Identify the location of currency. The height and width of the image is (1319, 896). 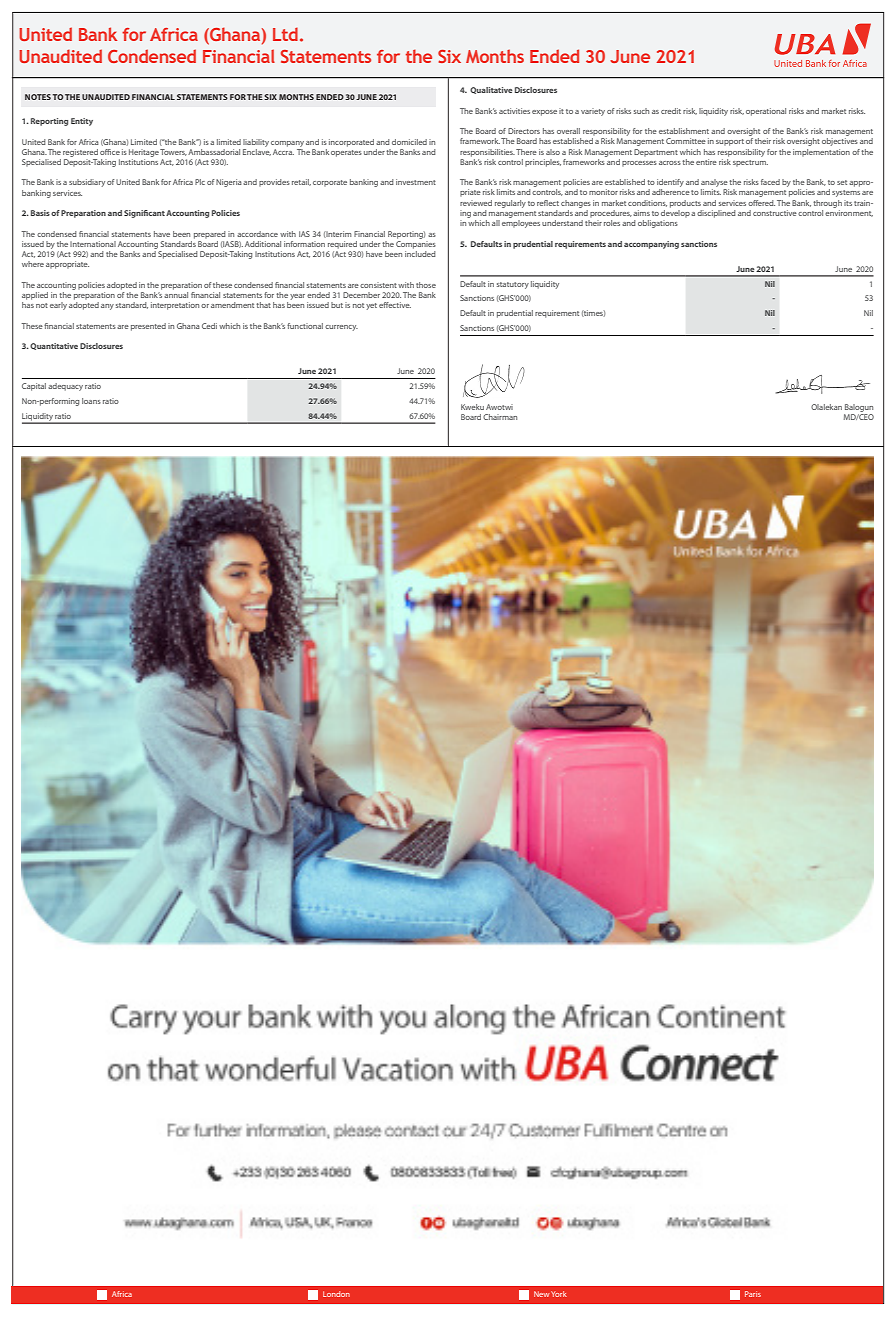
(341, 328).
